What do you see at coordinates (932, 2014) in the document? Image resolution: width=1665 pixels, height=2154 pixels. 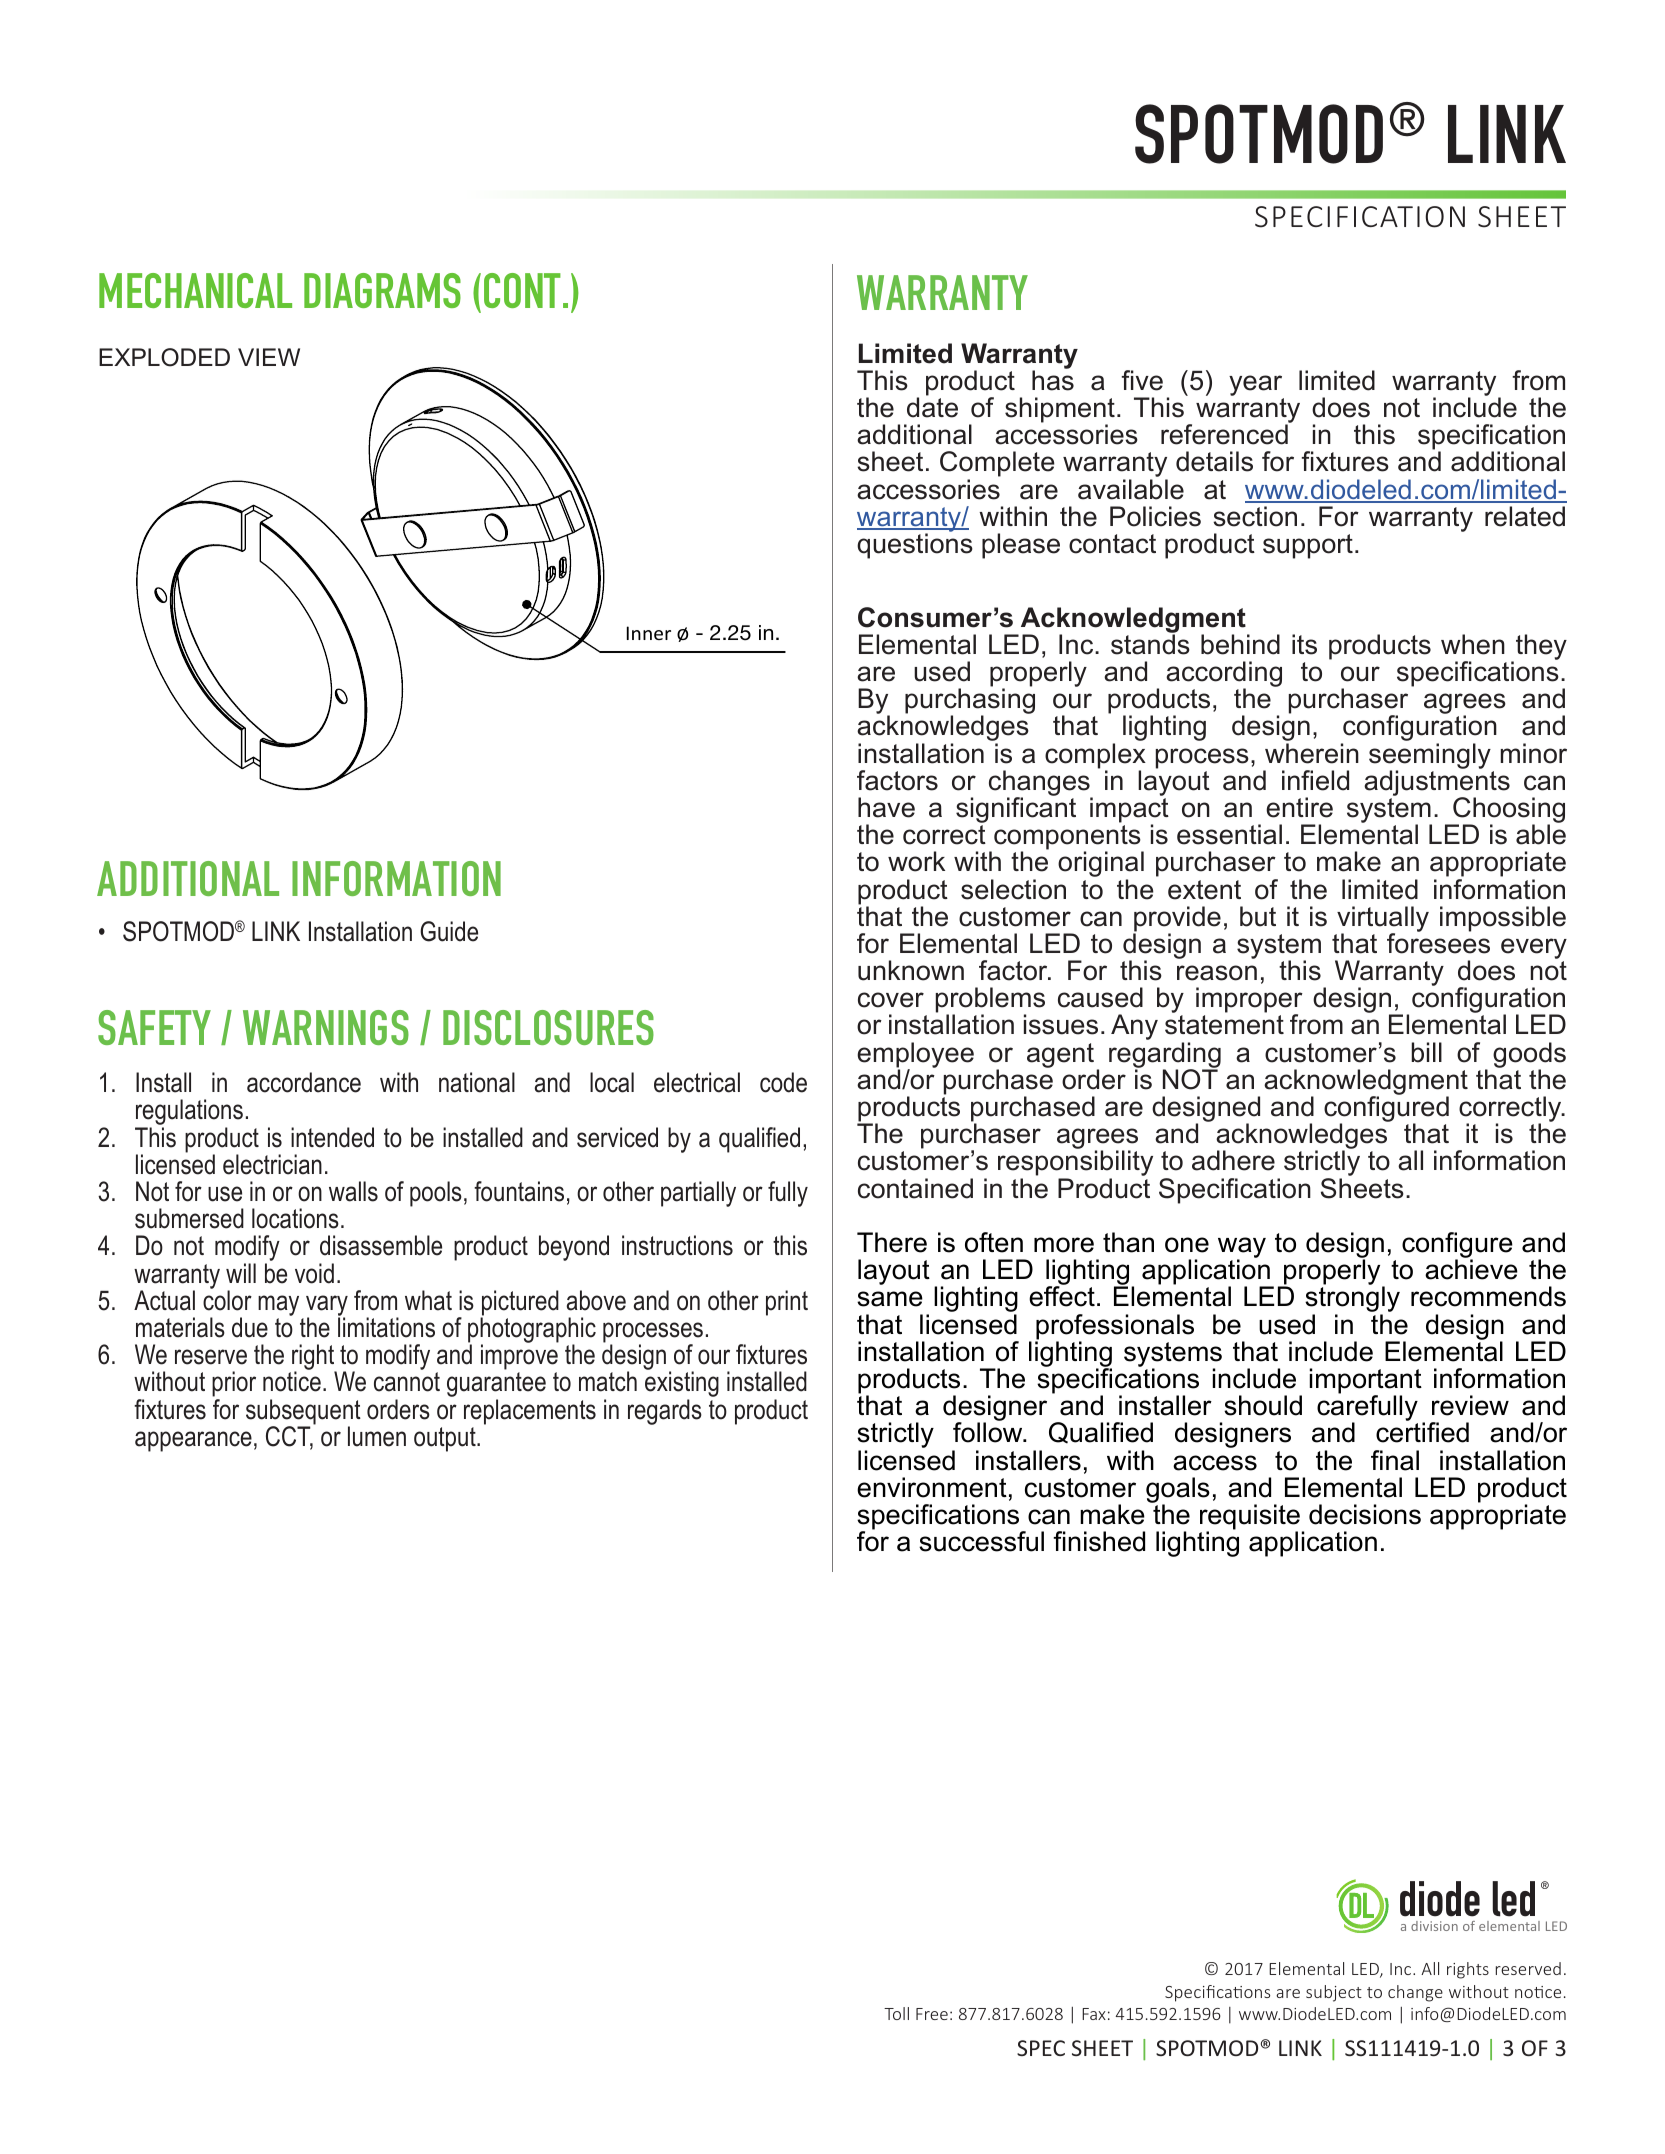 I see `Free` at bounding box center [932, 2014].
